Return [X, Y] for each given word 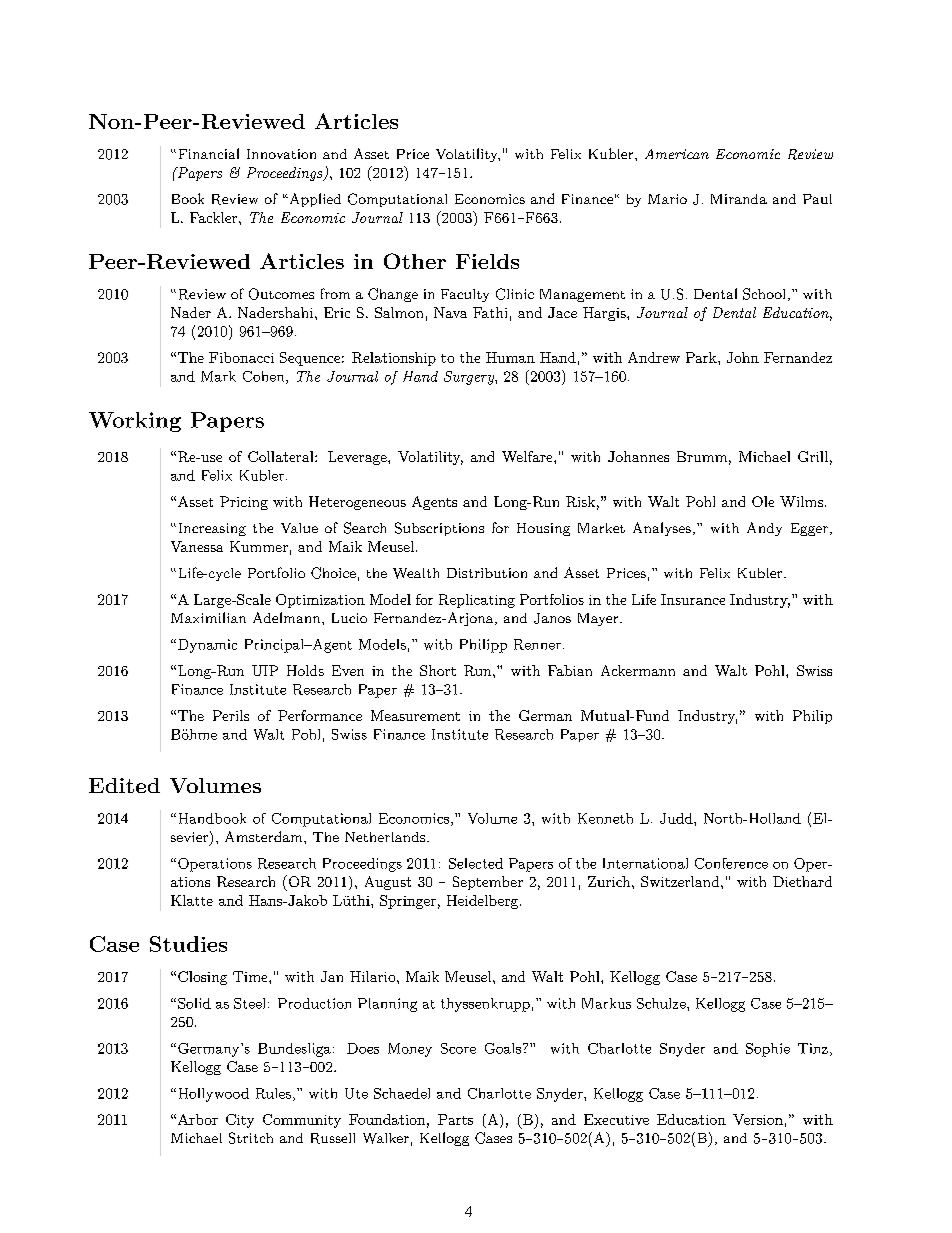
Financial [209, 153]
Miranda [739, 199]
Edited [124, 785]
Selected [476, 863]
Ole [763, 501]
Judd [677, 818]
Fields [487, 261]
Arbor [198, 1119]
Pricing [244, 503]
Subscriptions [439, 529]
